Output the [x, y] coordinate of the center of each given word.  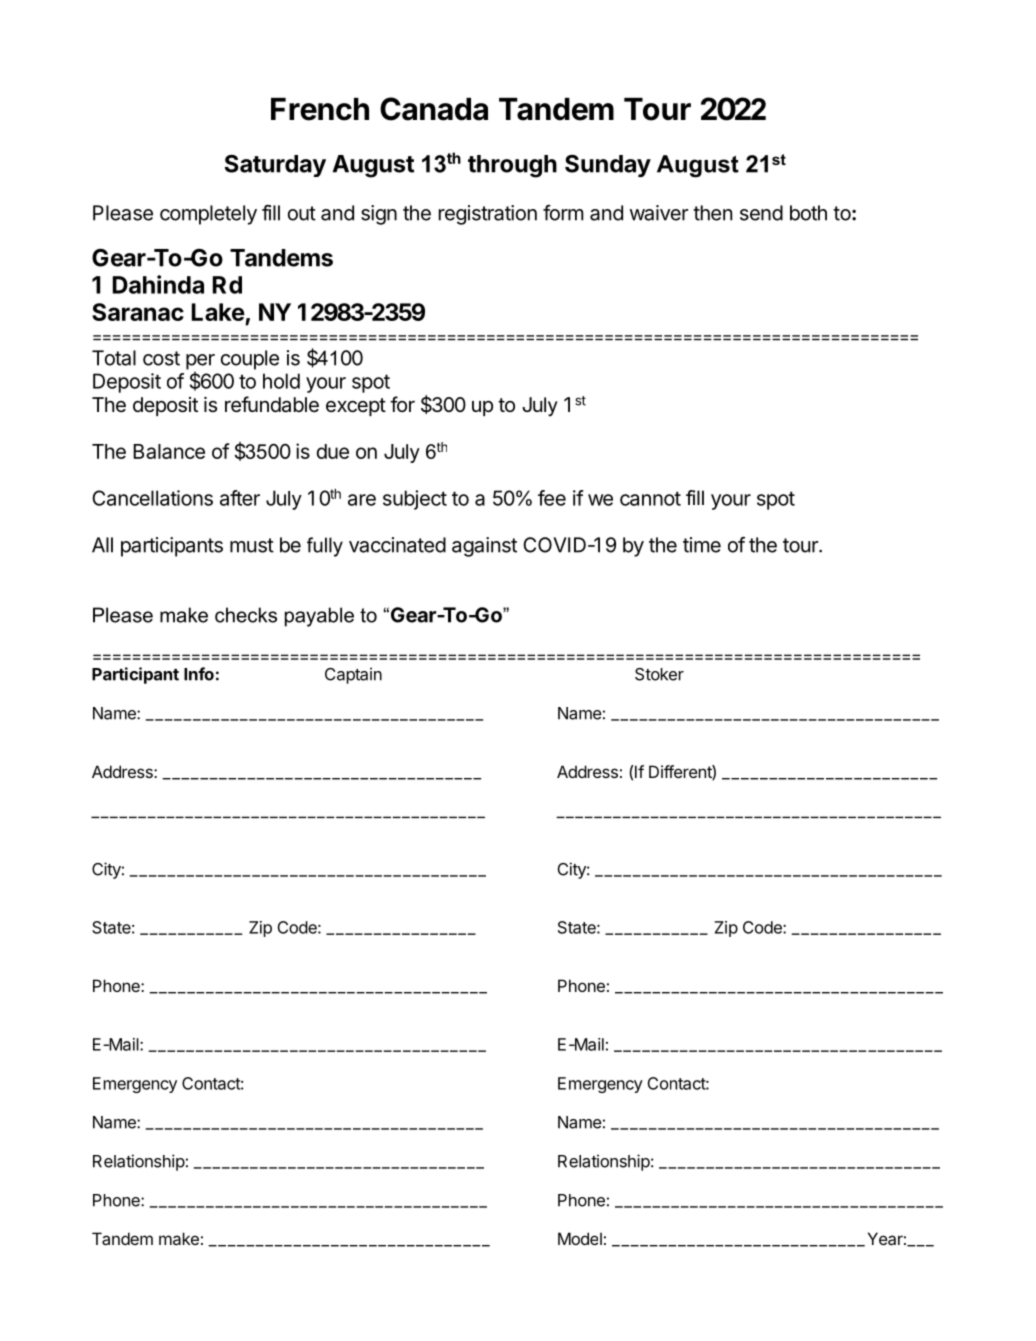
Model [580, 1238]
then [712, 213]
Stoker [659, 674]
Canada [434, 109]
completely [208, 215]
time [702, 545]
